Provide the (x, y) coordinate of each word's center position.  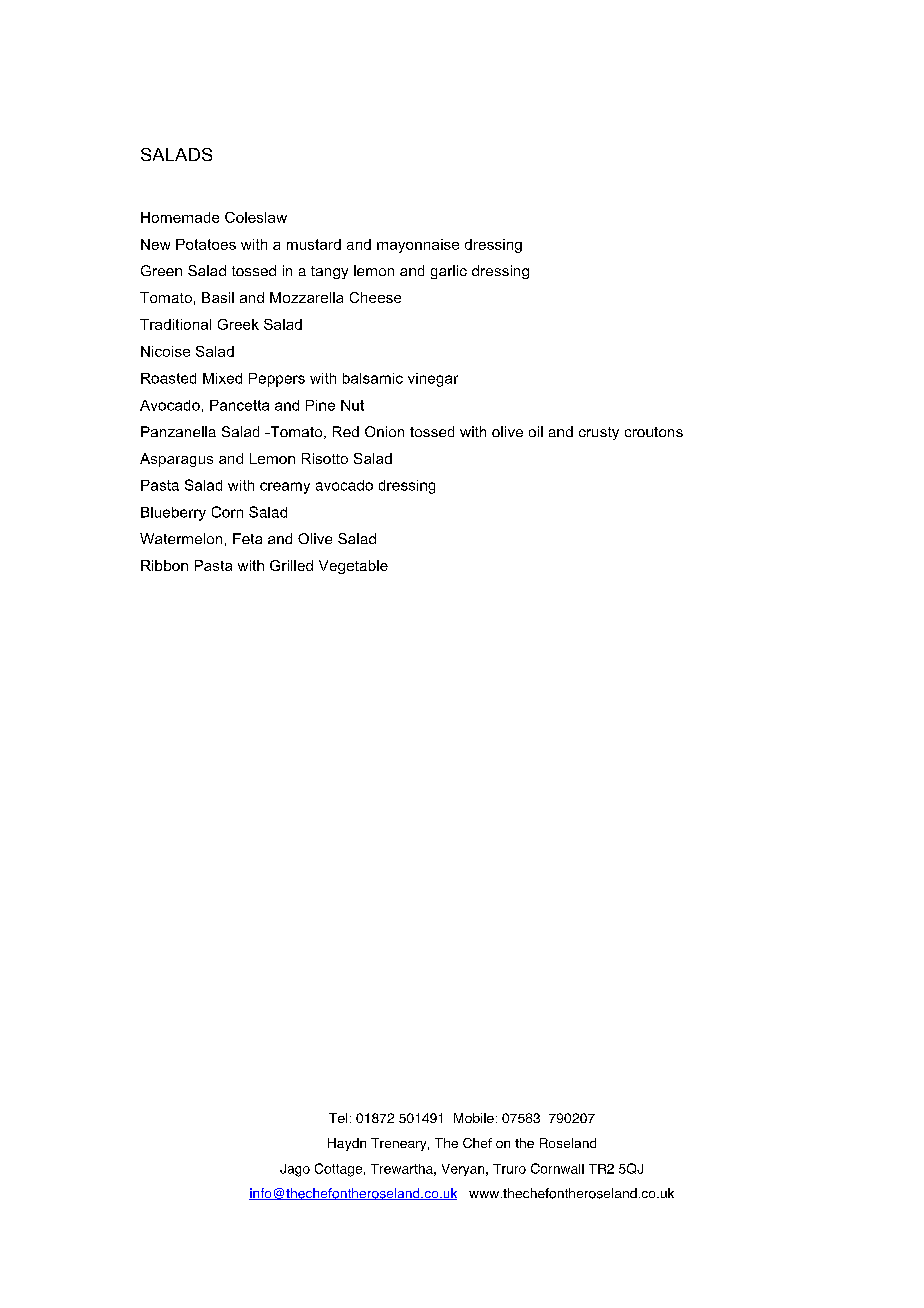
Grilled (291, 565)
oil (536, 431)
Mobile (474, 1118)
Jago (295, 1170)
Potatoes (206, 244)
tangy (329, 272)
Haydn (347, 1144)
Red (346, 431)
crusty (599, 433)
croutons (654, 432)
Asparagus (176, 460)
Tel (338, 1118)
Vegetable (353, 567)
